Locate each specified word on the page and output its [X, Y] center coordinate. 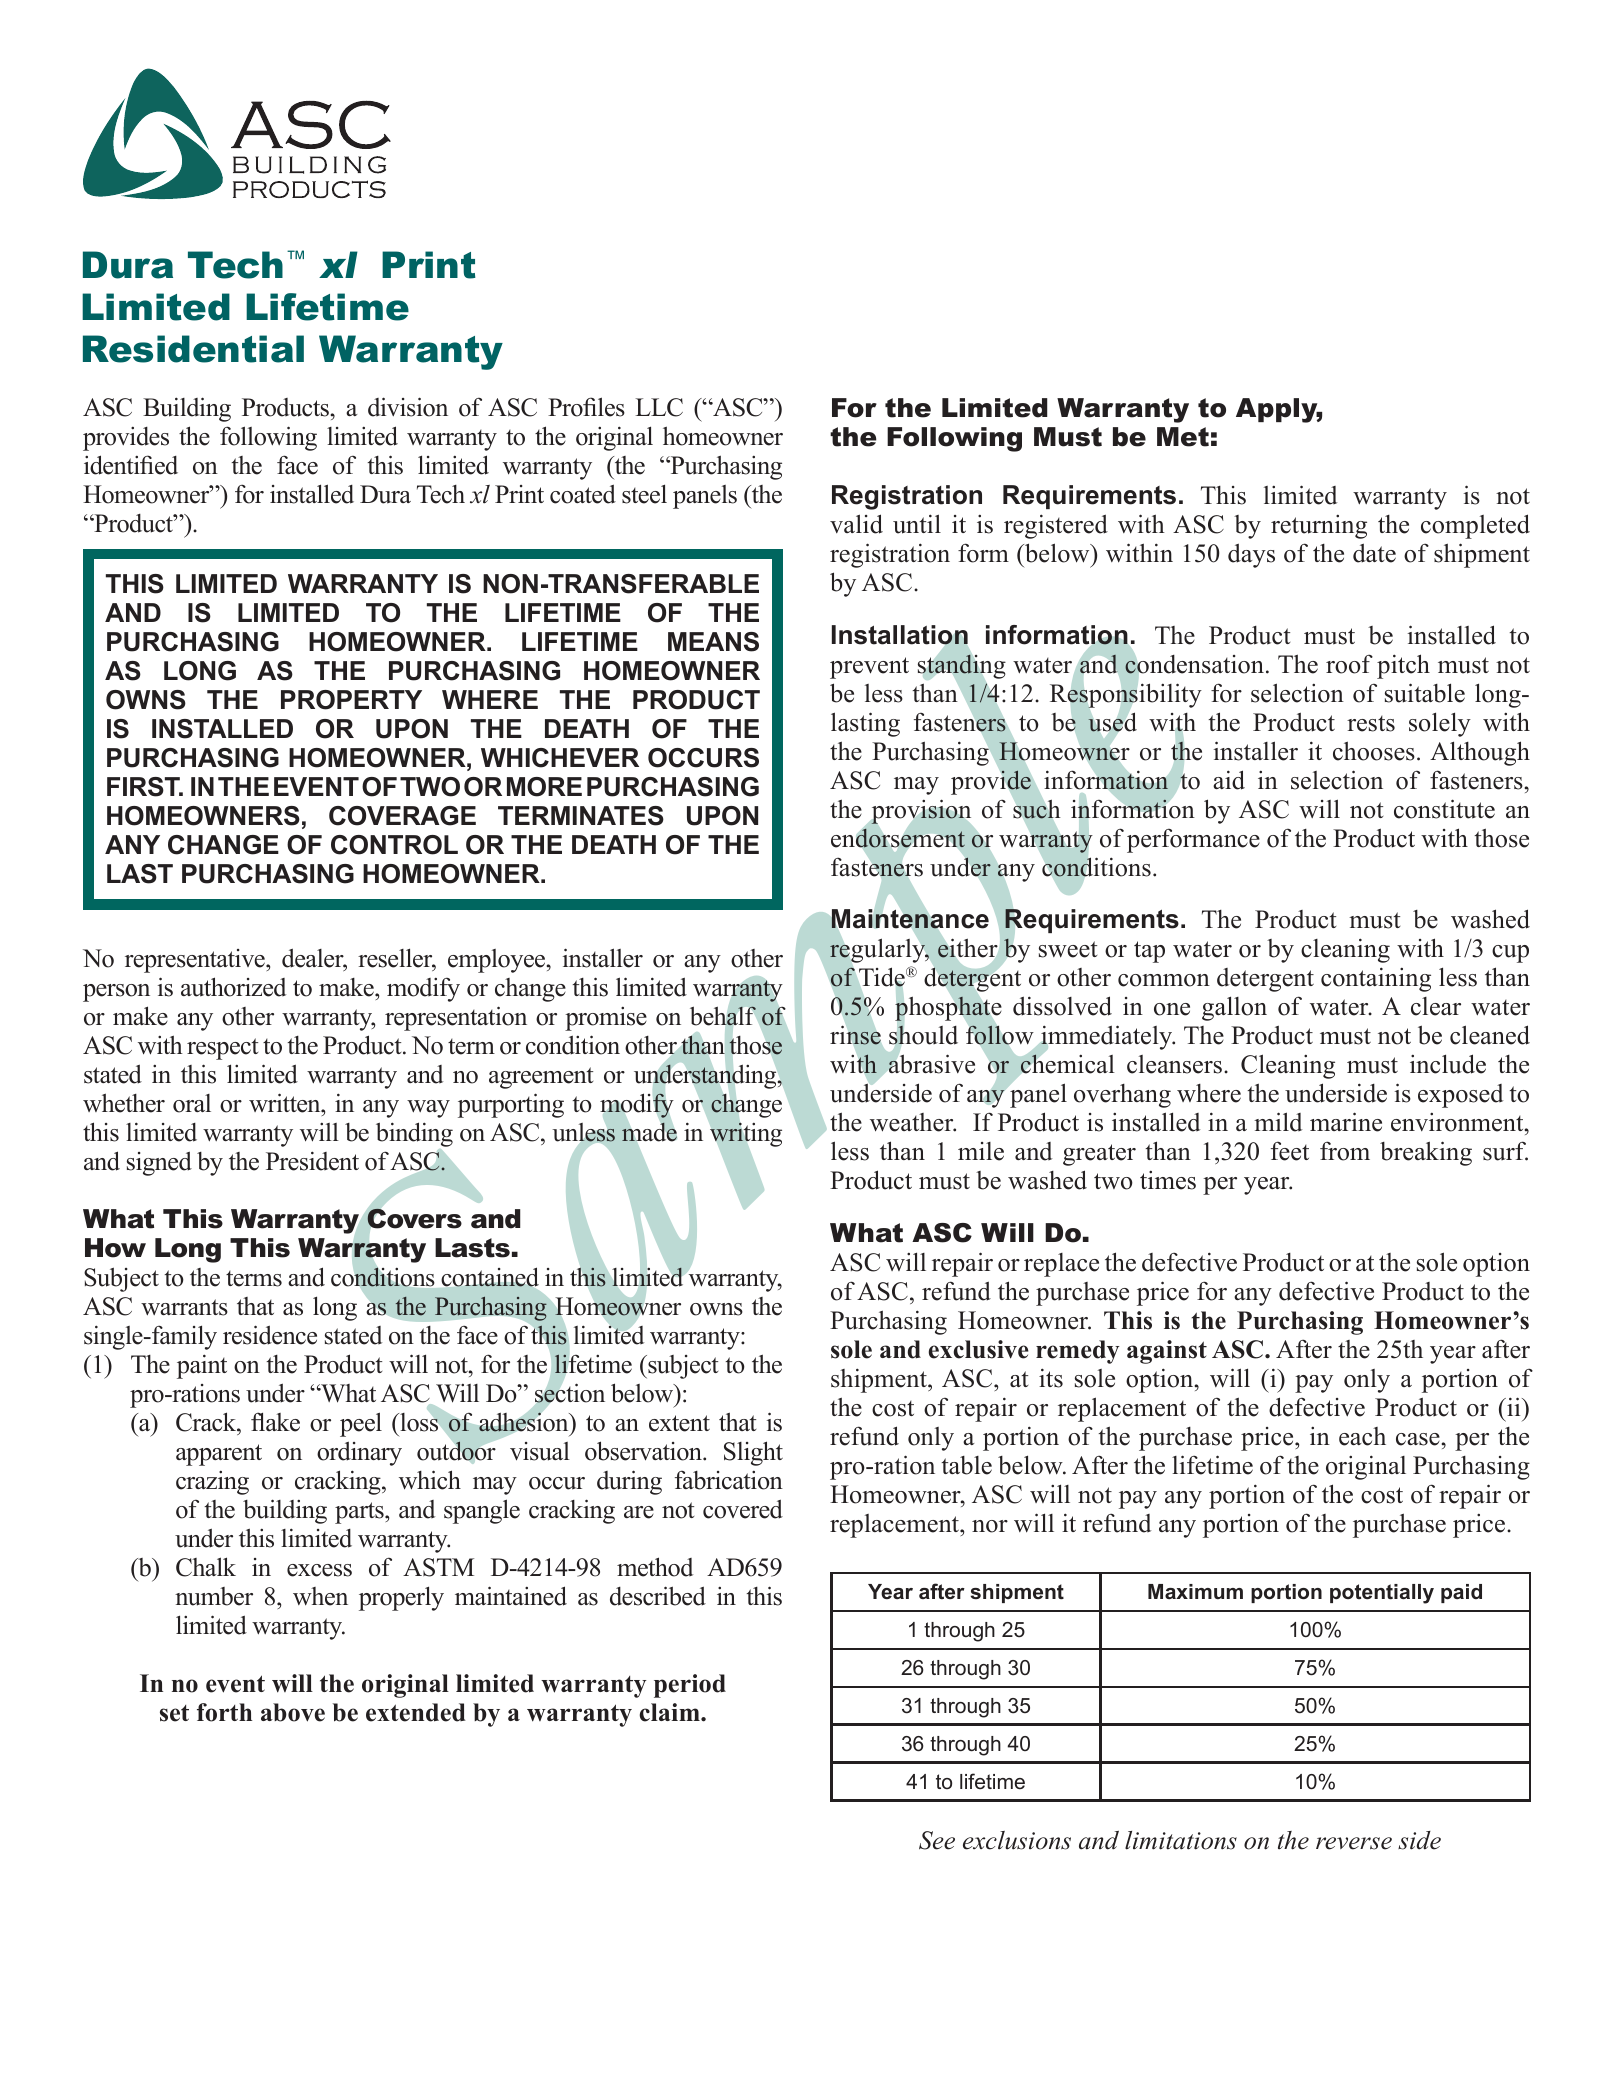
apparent [219, 1455]
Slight [753, 1453]
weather [913, 1122]
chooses [1374, 751]
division [408, 407]
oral [192, 1103]
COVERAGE [402, 816]
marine [1346, 1122]
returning [1319, 527]
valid [856, 524]
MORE [544, 787]
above [293, 1712]
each [1362, 1436]
